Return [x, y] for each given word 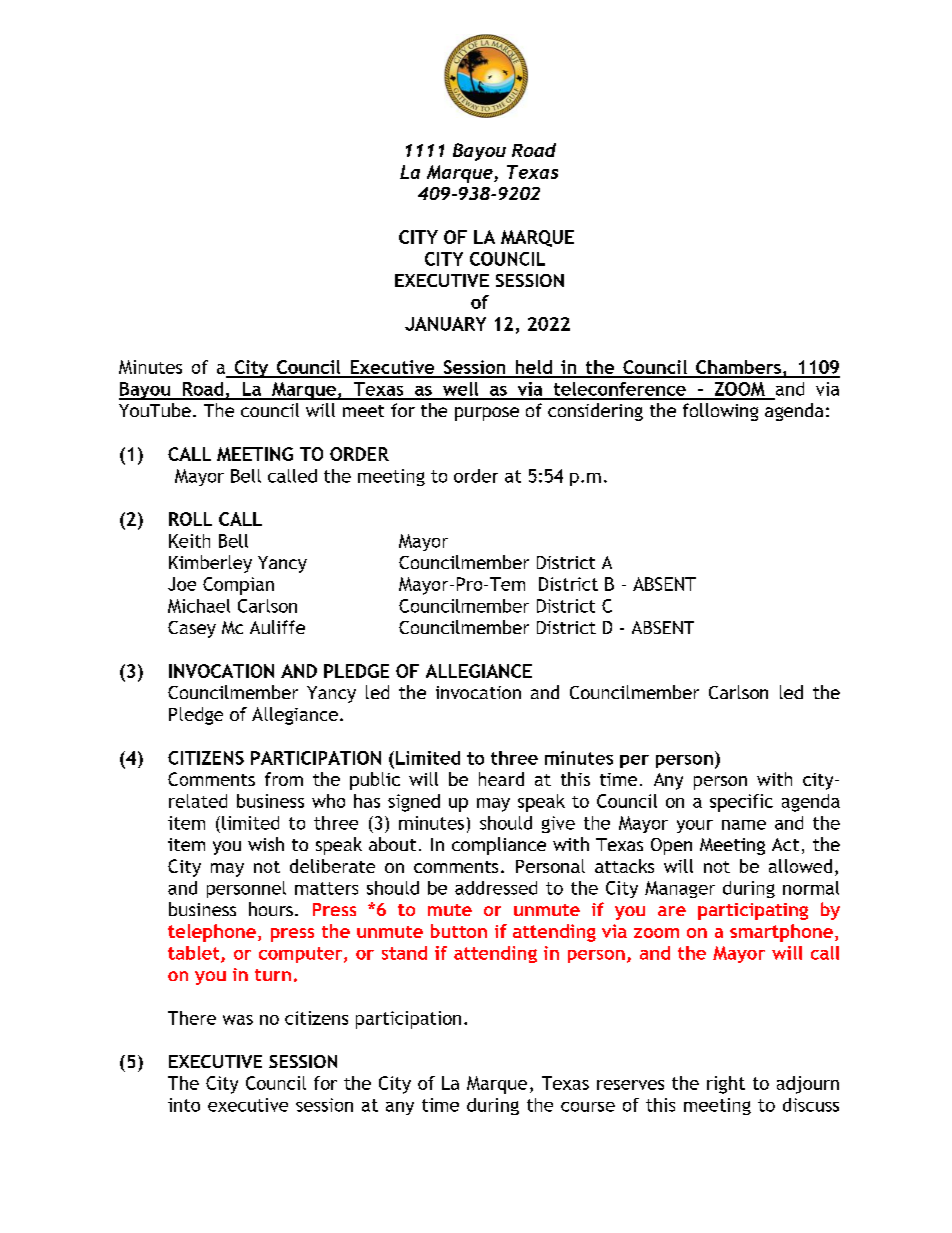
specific [741, 803]
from [284, 779]
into [184, 1105]
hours [271, 909]
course [588, 1107]
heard [501, 779]
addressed [496, 888]
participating [753, 911]
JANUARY [445, 324]
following [720, 412]
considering [595, 412]
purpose [487, 414]
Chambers [738, 368]
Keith [189, 541]
